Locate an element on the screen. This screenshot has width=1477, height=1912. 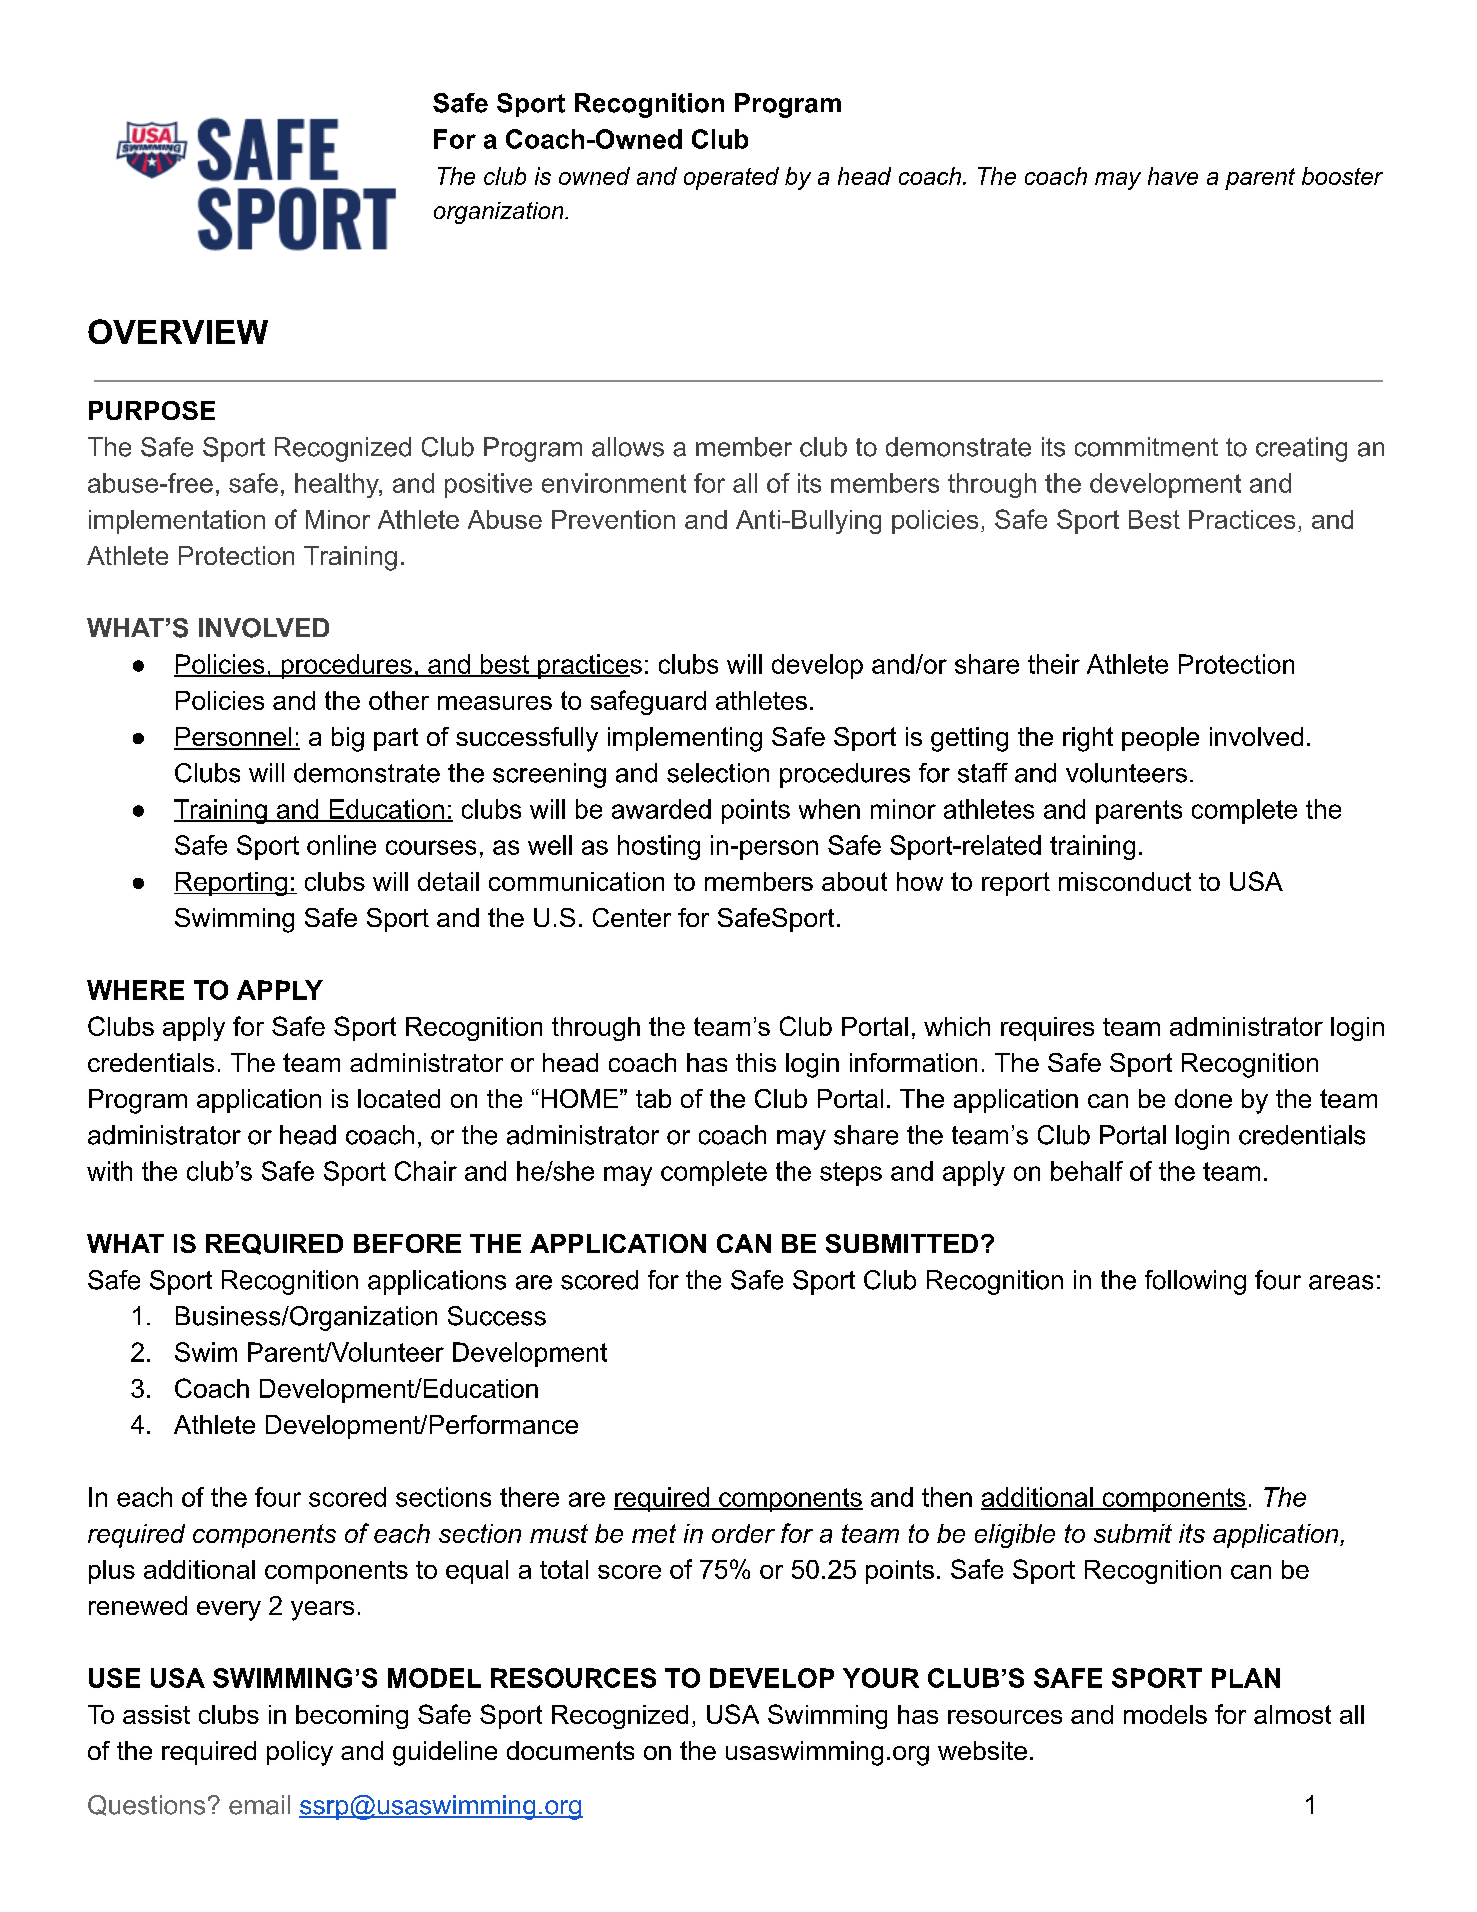
operated is located at coordinates (731, 178).
